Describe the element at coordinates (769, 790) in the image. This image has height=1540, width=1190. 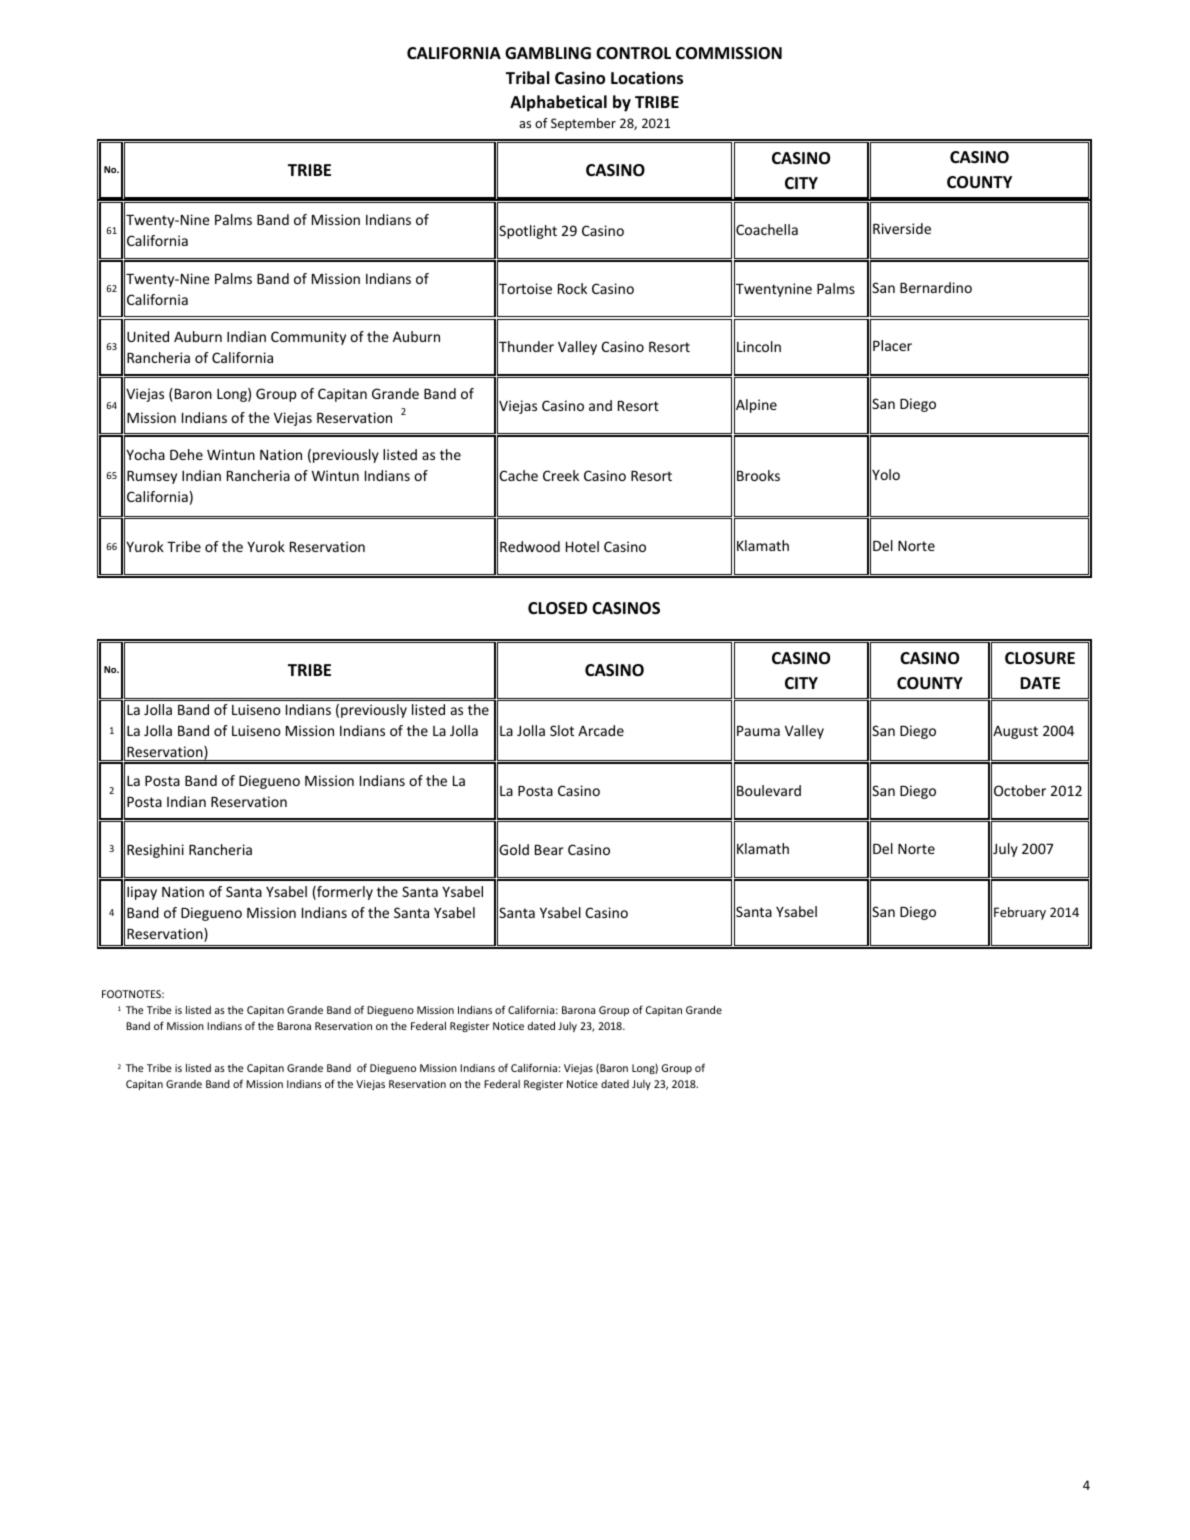
I see `Boulevard` at that location.
